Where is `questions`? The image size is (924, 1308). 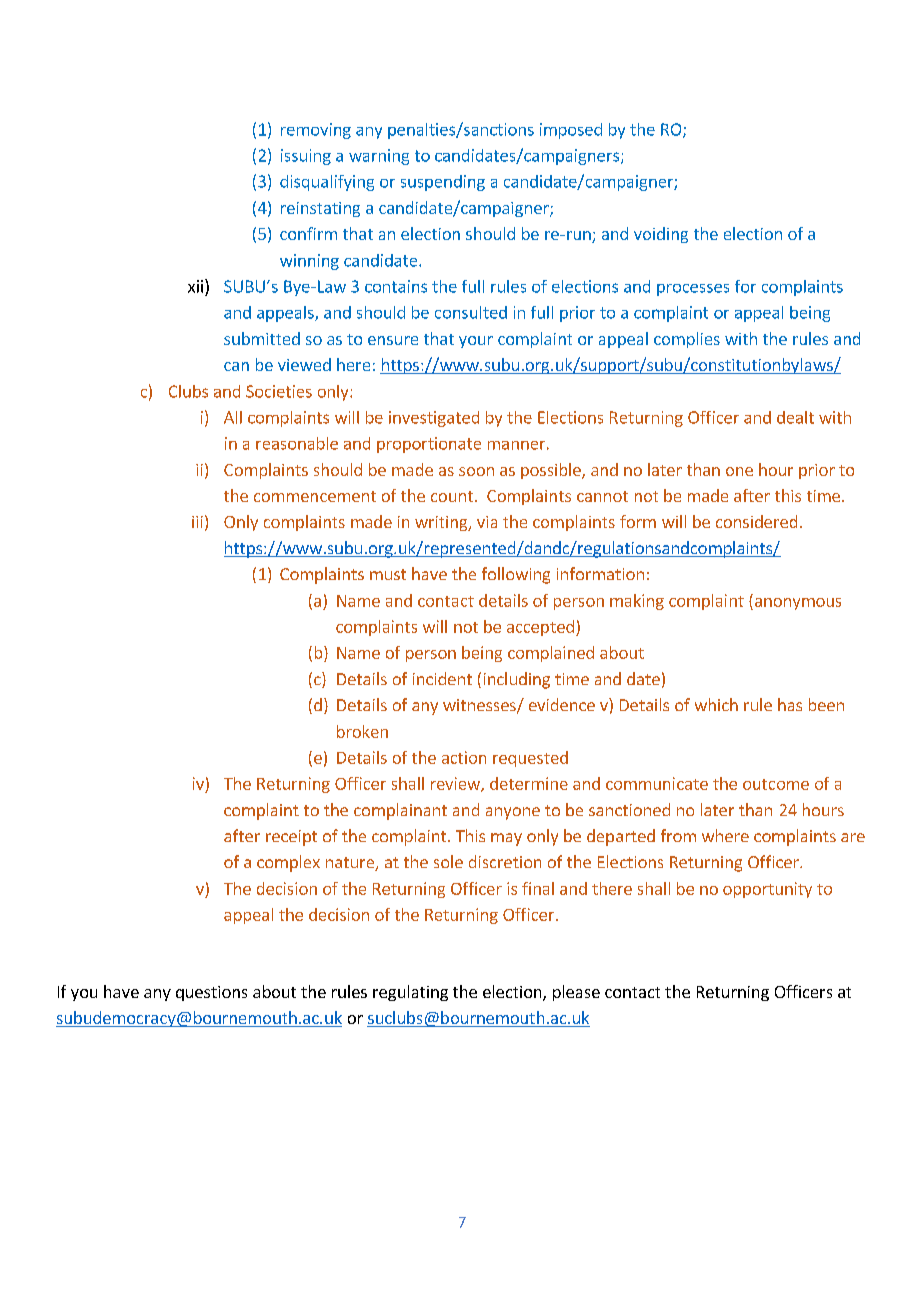
questions is located at coordinates (211, 993).
